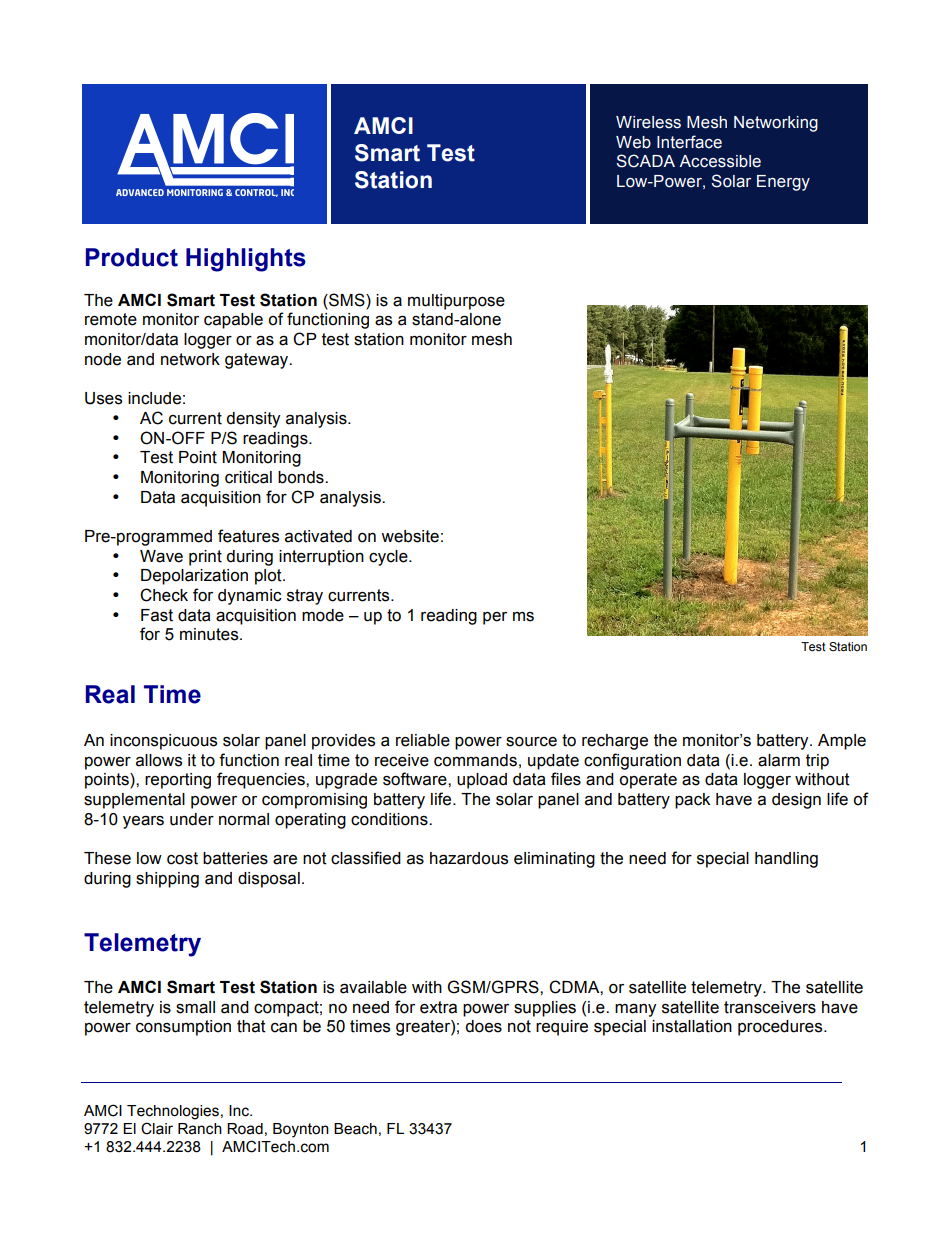 The image size is (952, 1233). I want to click on SCADA, so click(645, 161).
